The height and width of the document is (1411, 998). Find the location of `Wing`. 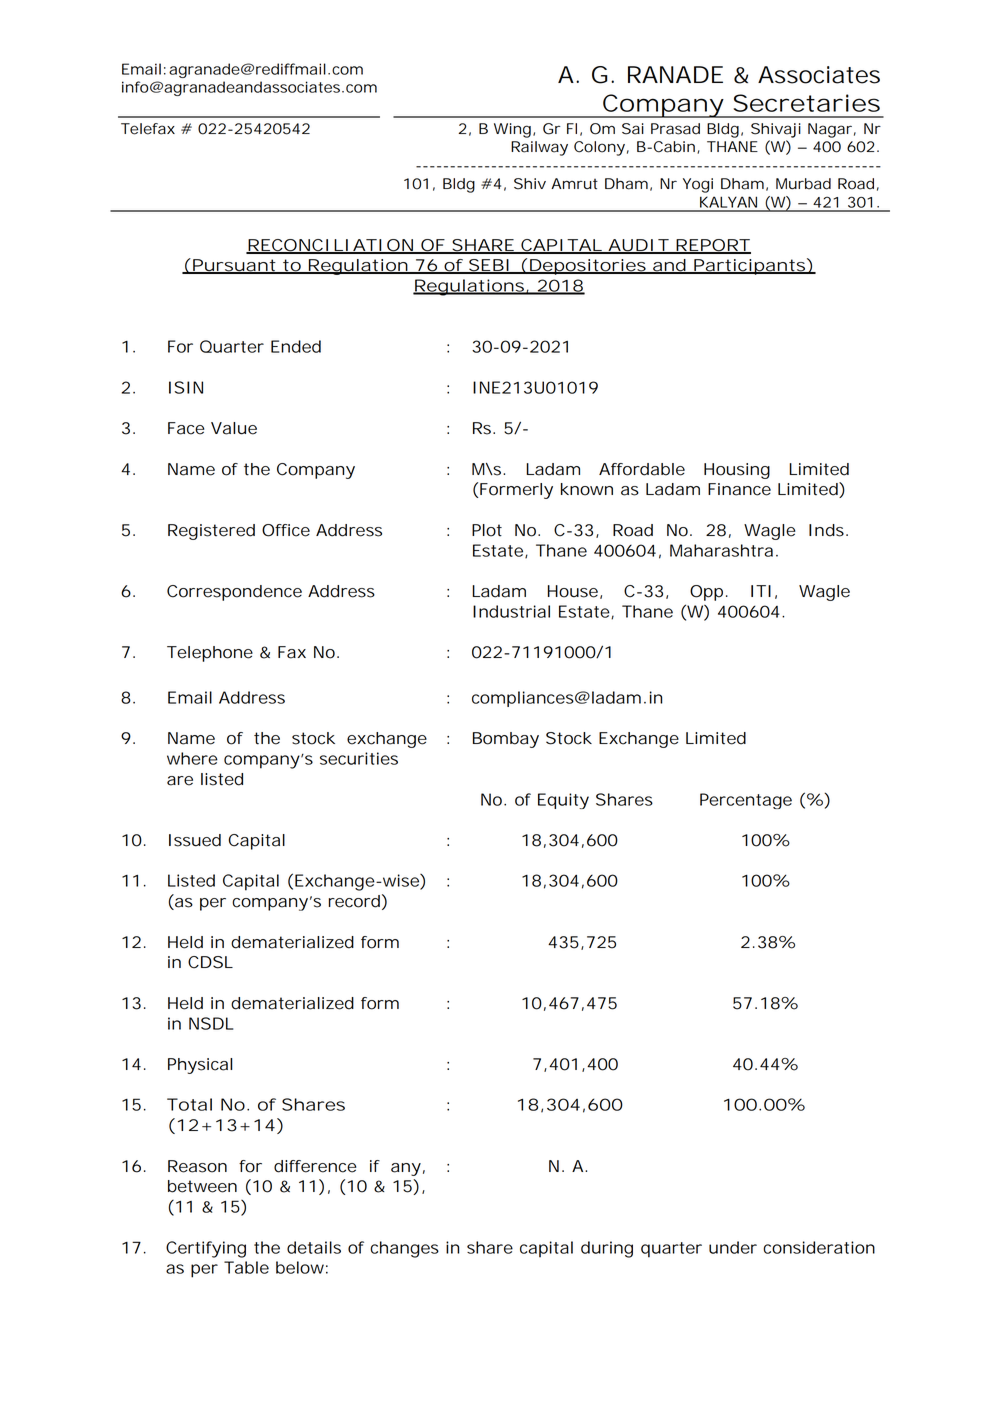

Wing is located at coordinates (512, 130).
